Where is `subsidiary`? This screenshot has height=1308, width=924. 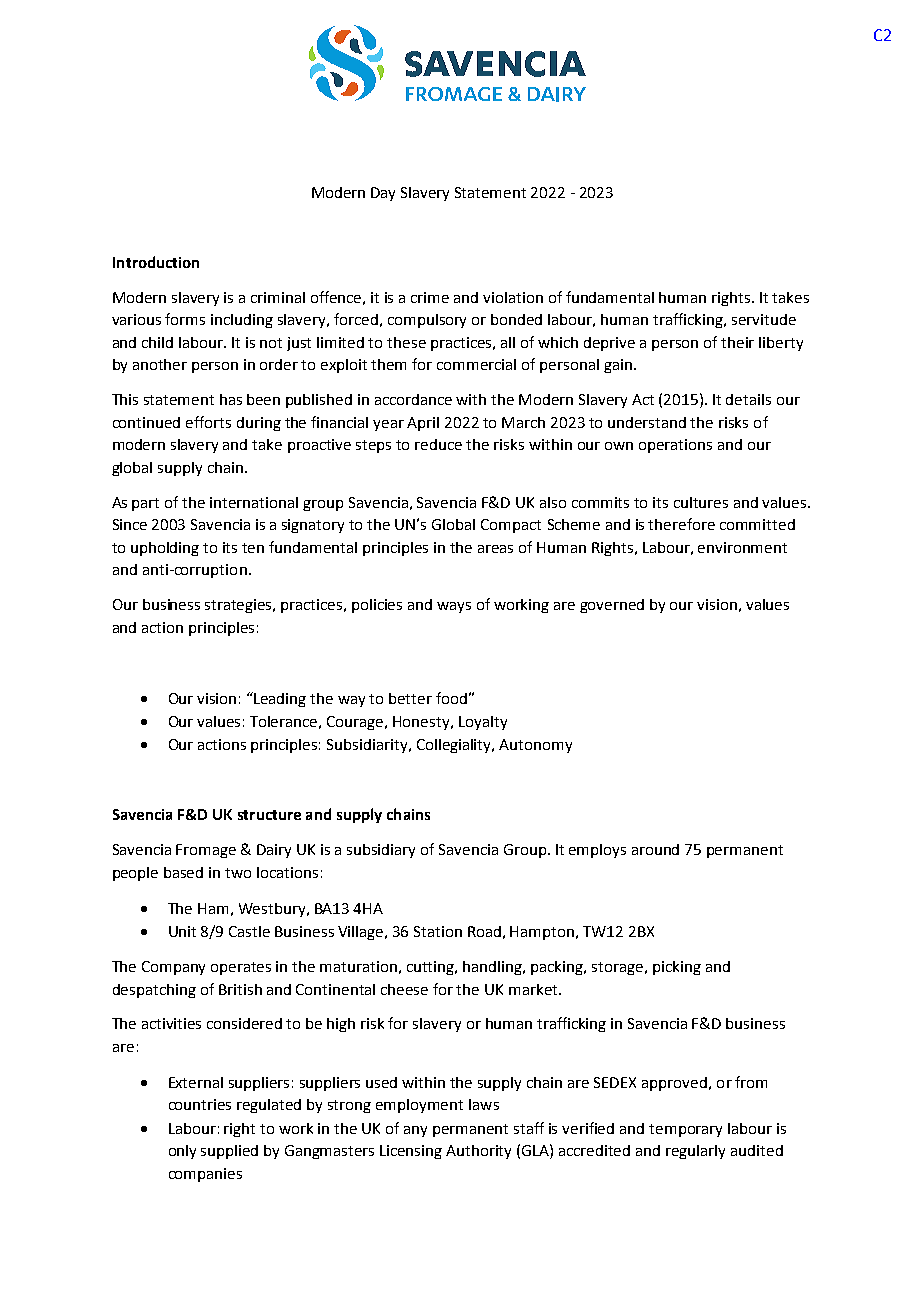
subsidiary is located at coordinates (381, 851).
